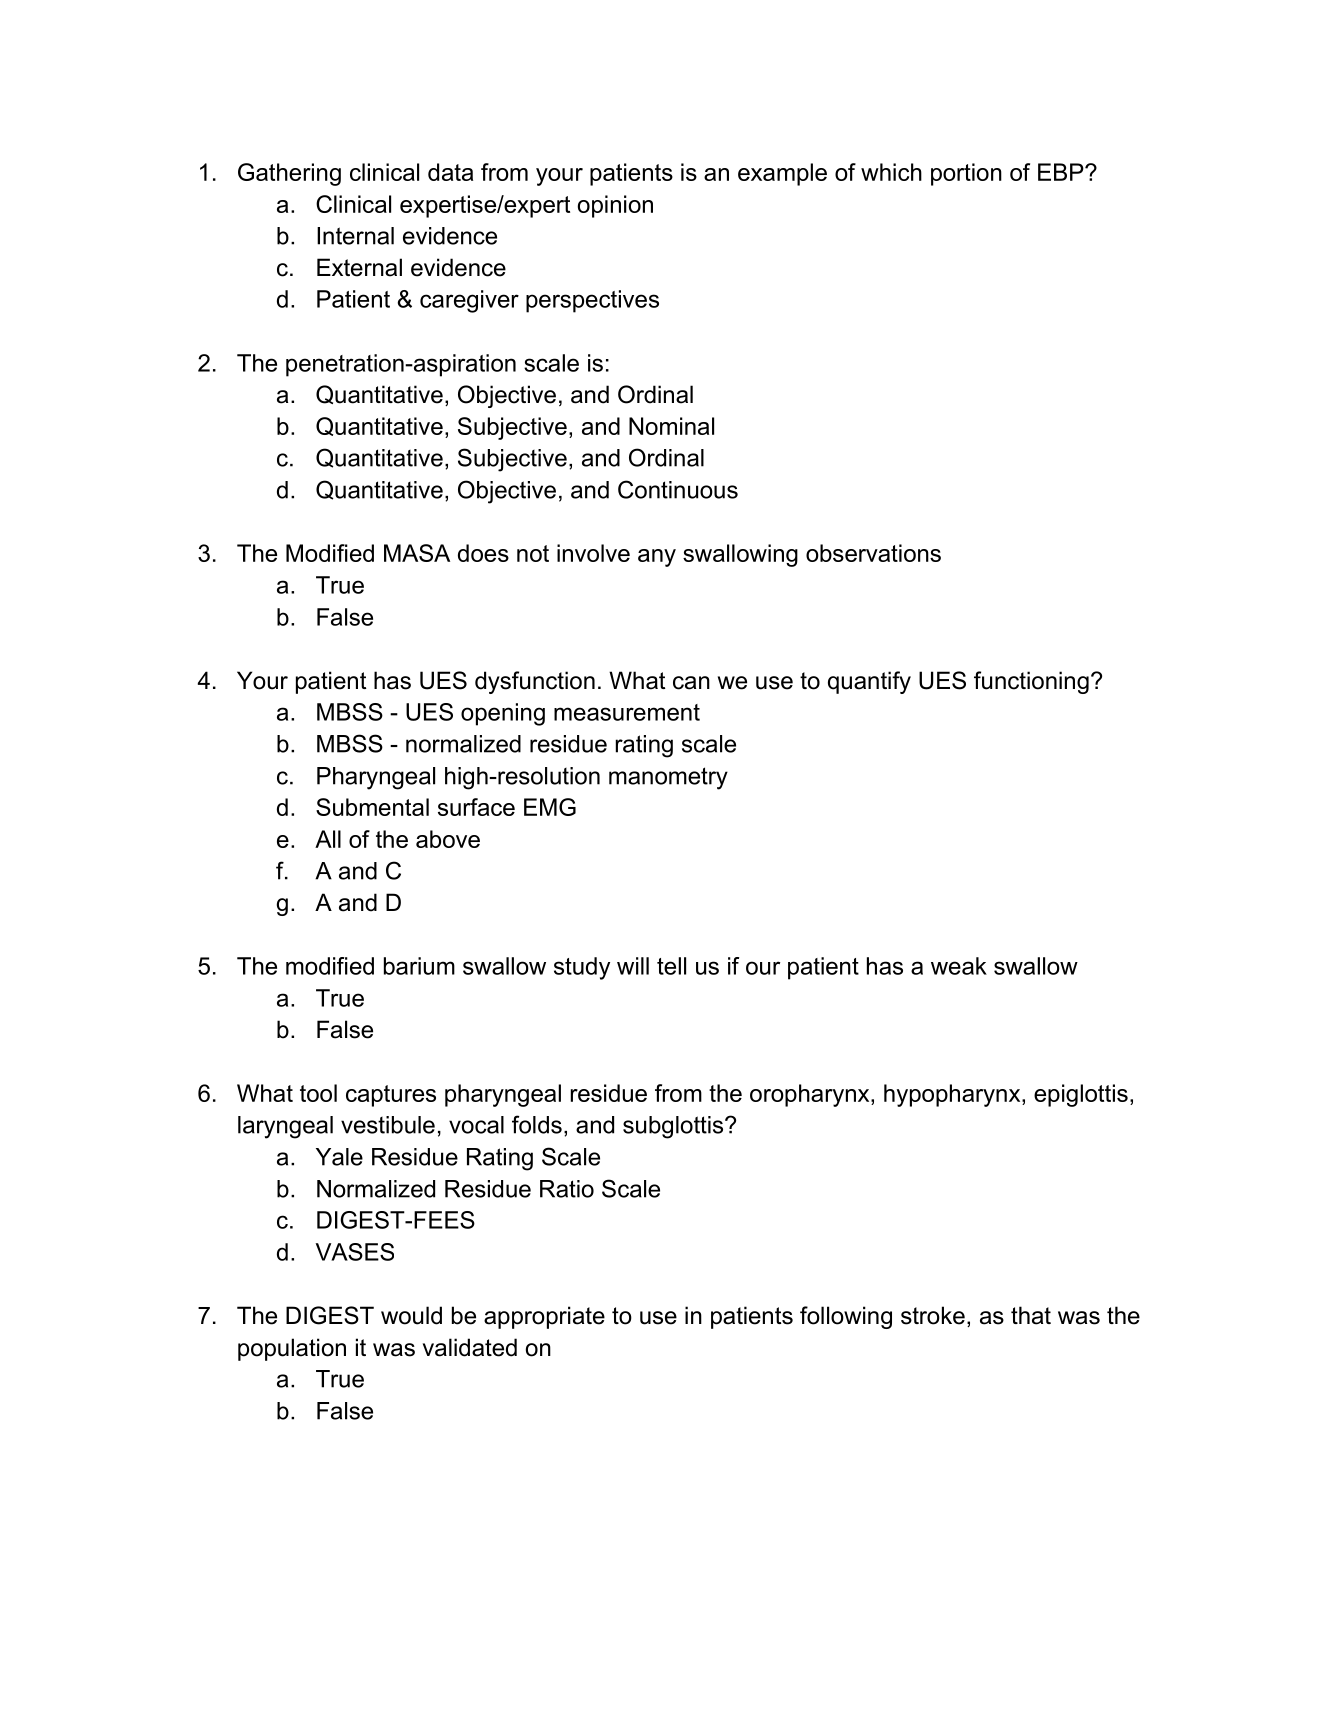 The height and width of the screenshot is (1729, 1336). I want to click on portion, so click(966, 174).
